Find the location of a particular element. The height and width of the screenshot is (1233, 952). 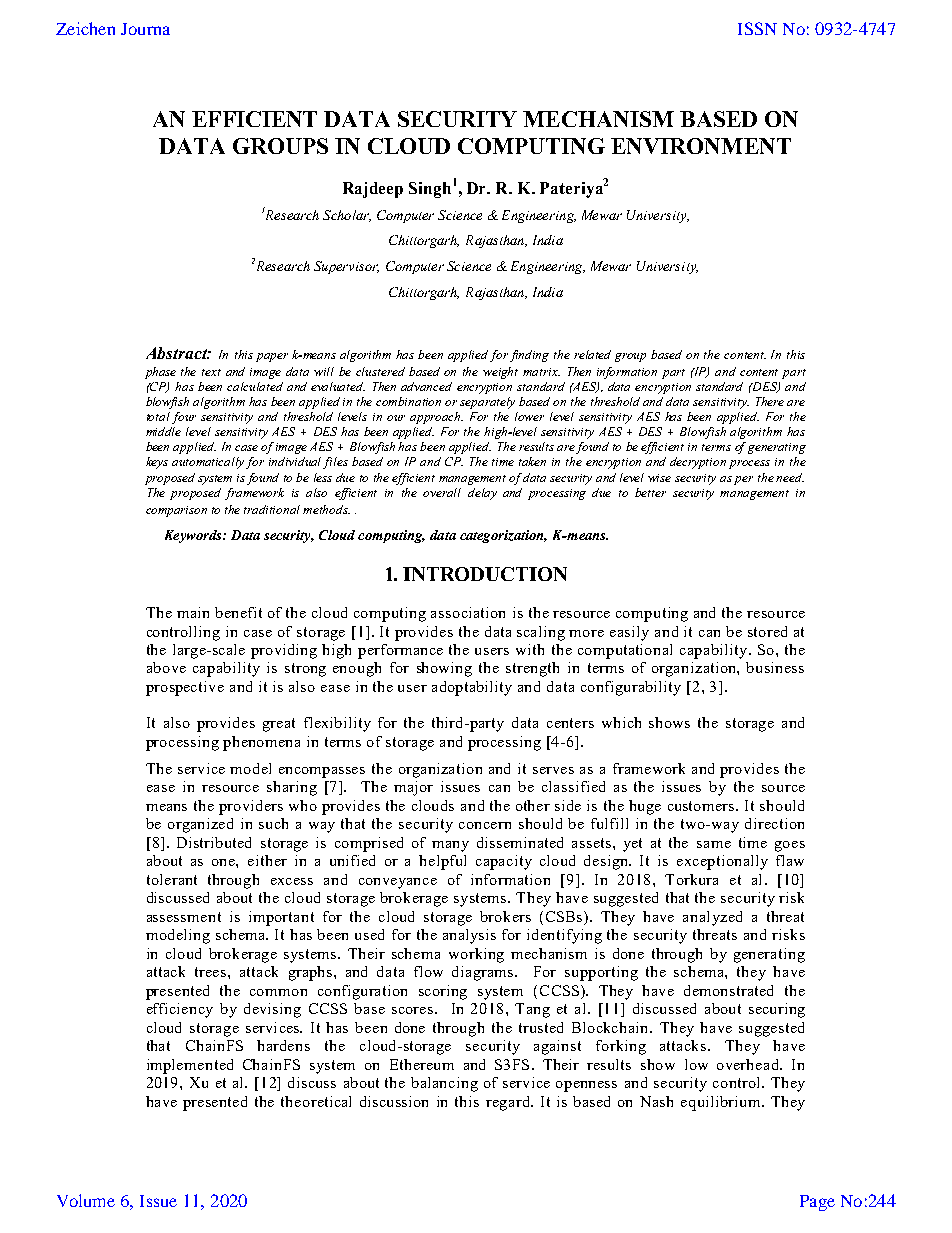

exceptionally is located at coordinates (722, 862).
